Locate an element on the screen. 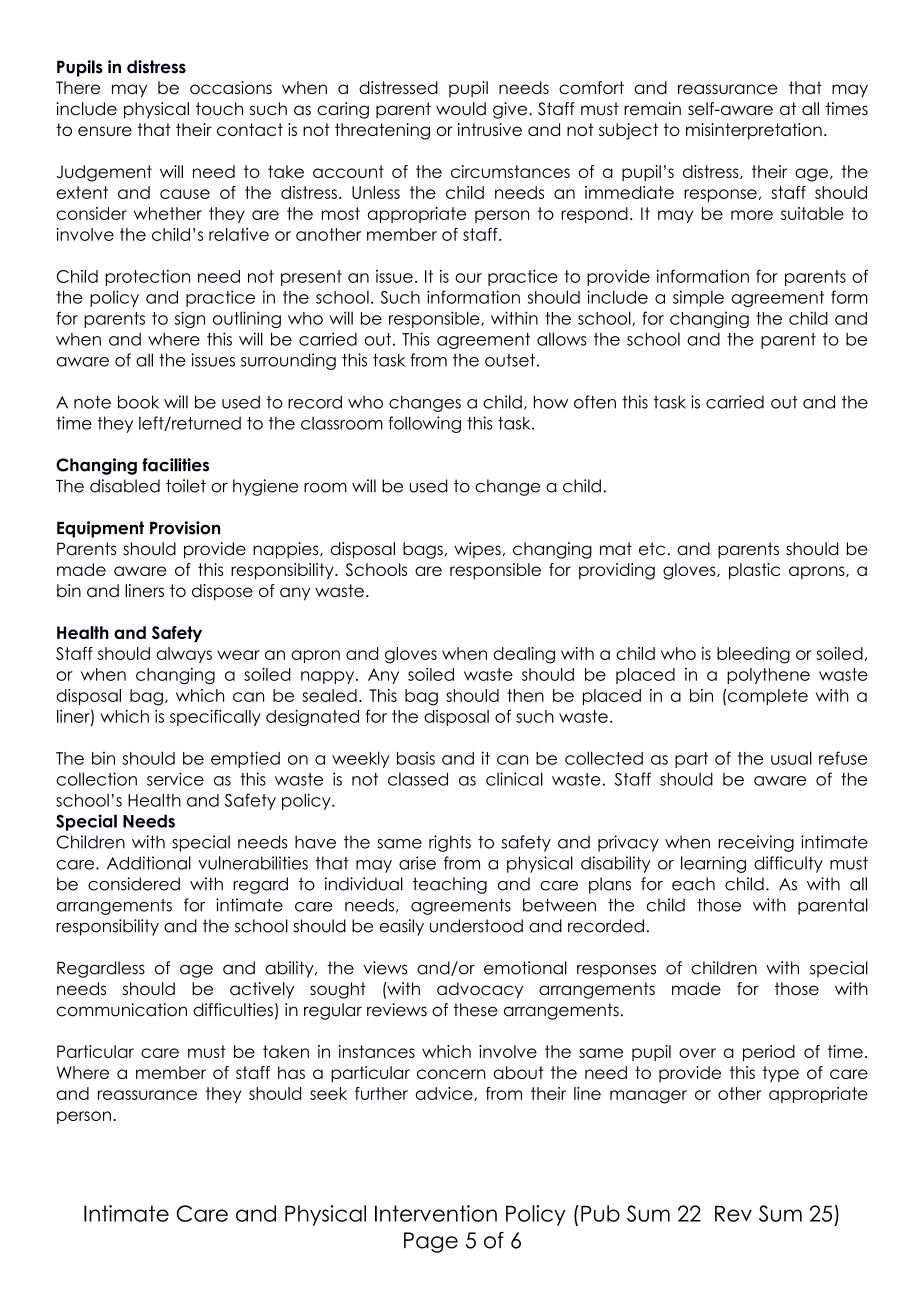  has is located at coordinates (291, 1072).
